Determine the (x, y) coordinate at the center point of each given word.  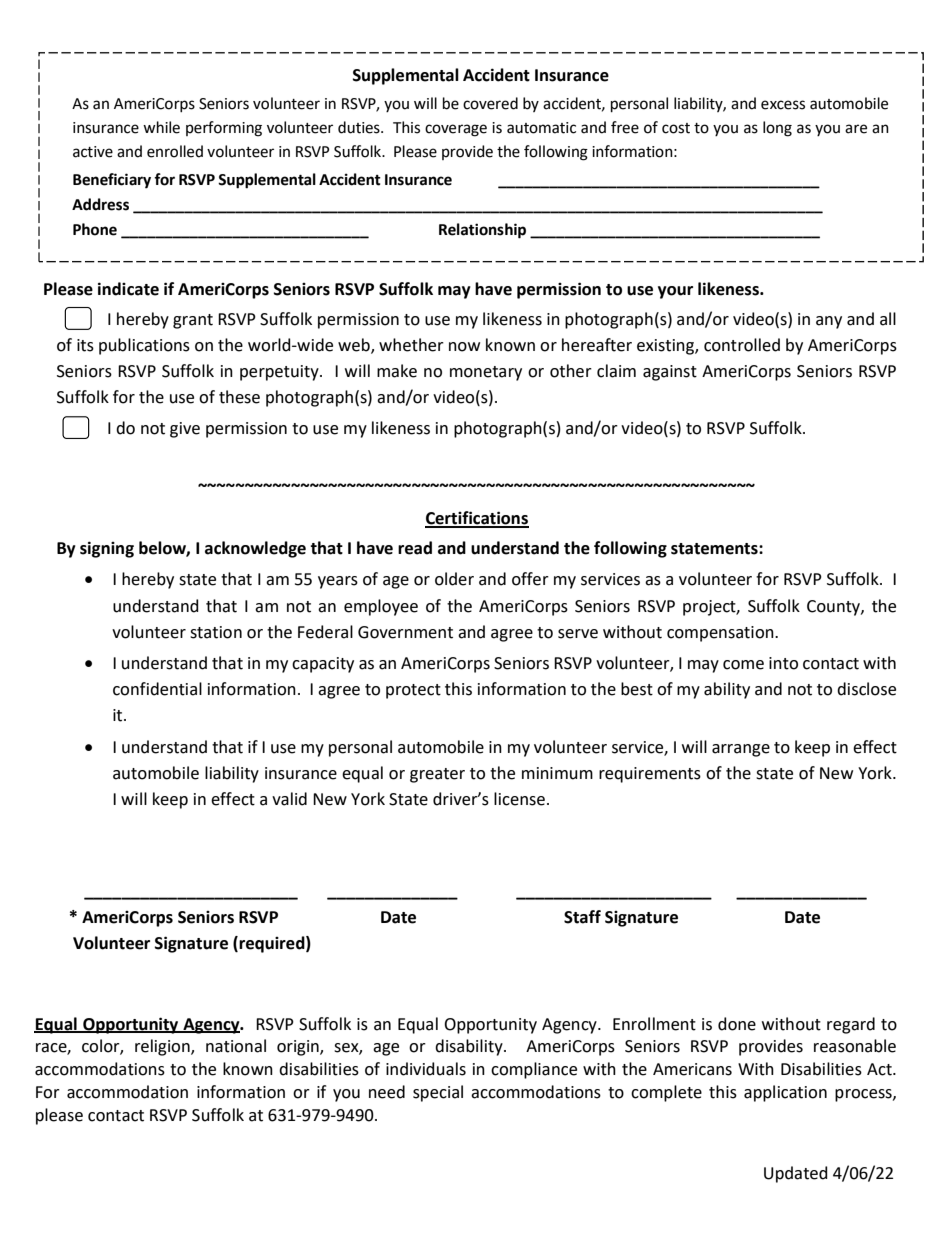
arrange (741, 750)
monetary (486, 373)
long (777, 129)
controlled (742, 345)
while (161, 127)
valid (289, 799)
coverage (456, 130)
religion (163, 1047)
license (519, 799)
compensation (721, 634)
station (216, 632)
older (454, 579)
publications (144, 346)
